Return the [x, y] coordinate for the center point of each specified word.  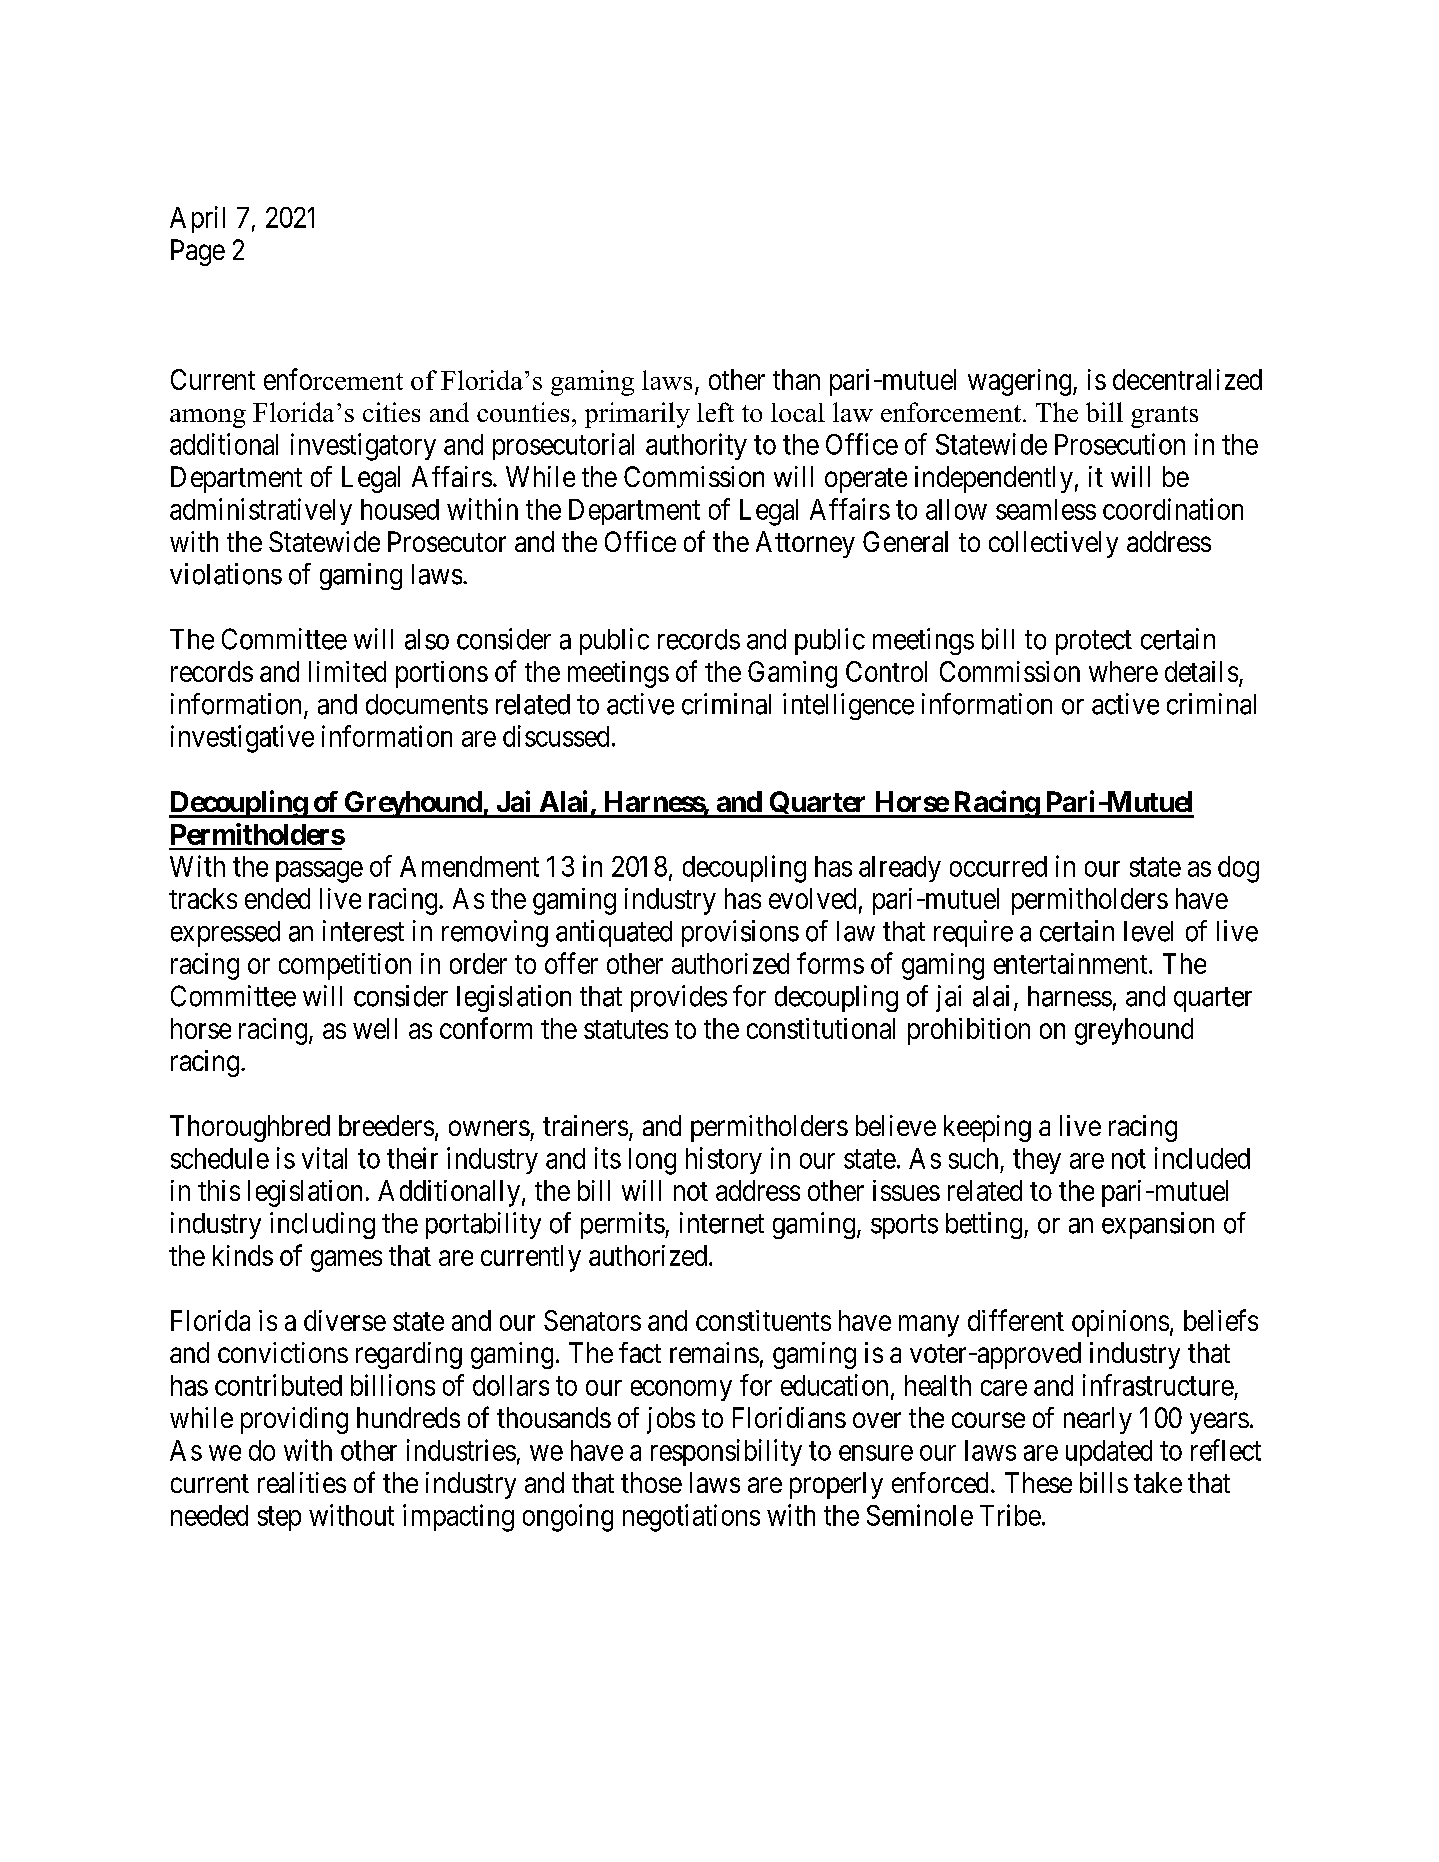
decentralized [1187, 379]
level [1148, 931]
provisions [740, 933]
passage [319, 872]
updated [1109, 1453]
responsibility [726, 1452]
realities [302, 1482]
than [796, 379]
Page [198, 252]
